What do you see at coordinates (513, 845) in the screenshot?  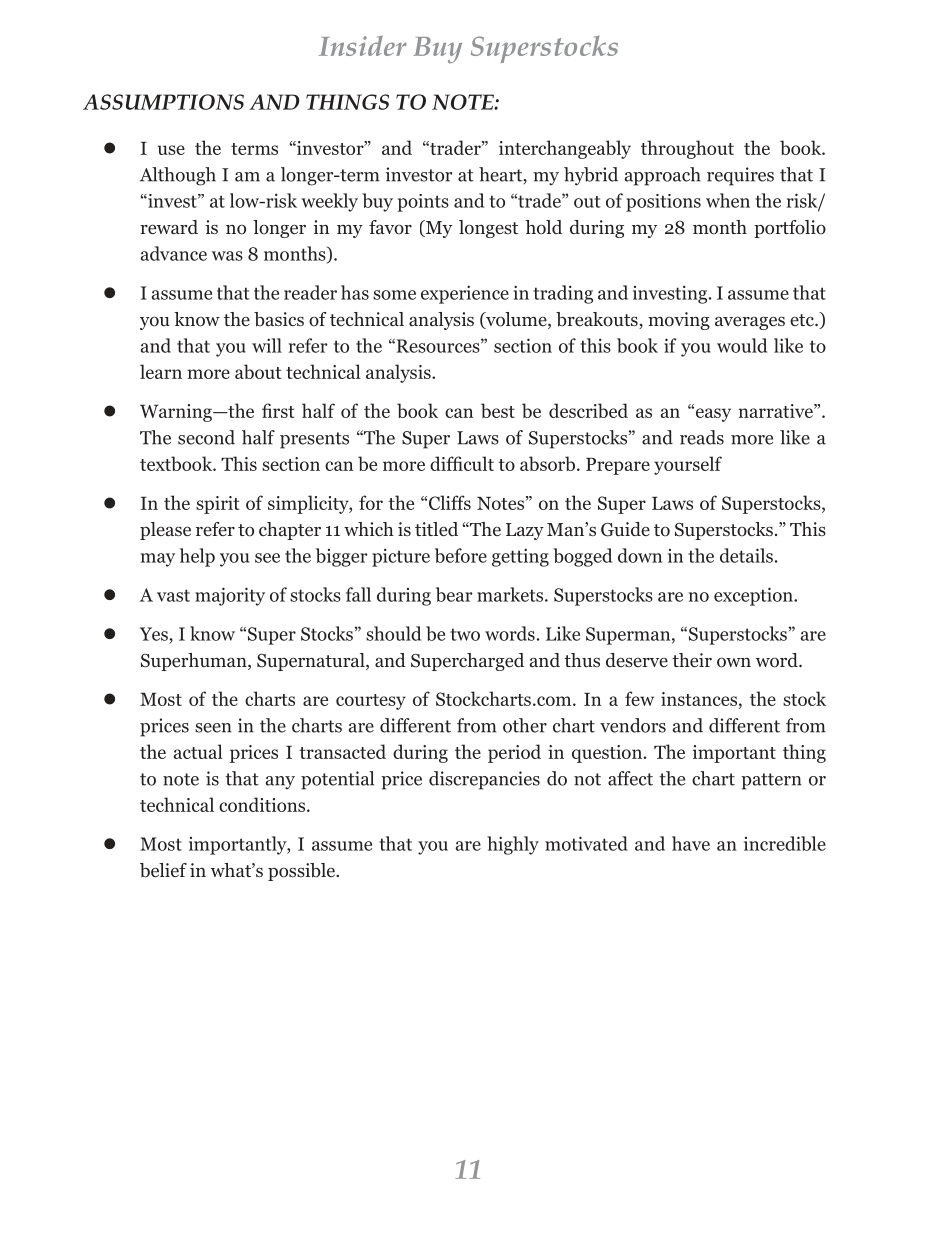 I see `highly` at bounding box center [513, 845].
